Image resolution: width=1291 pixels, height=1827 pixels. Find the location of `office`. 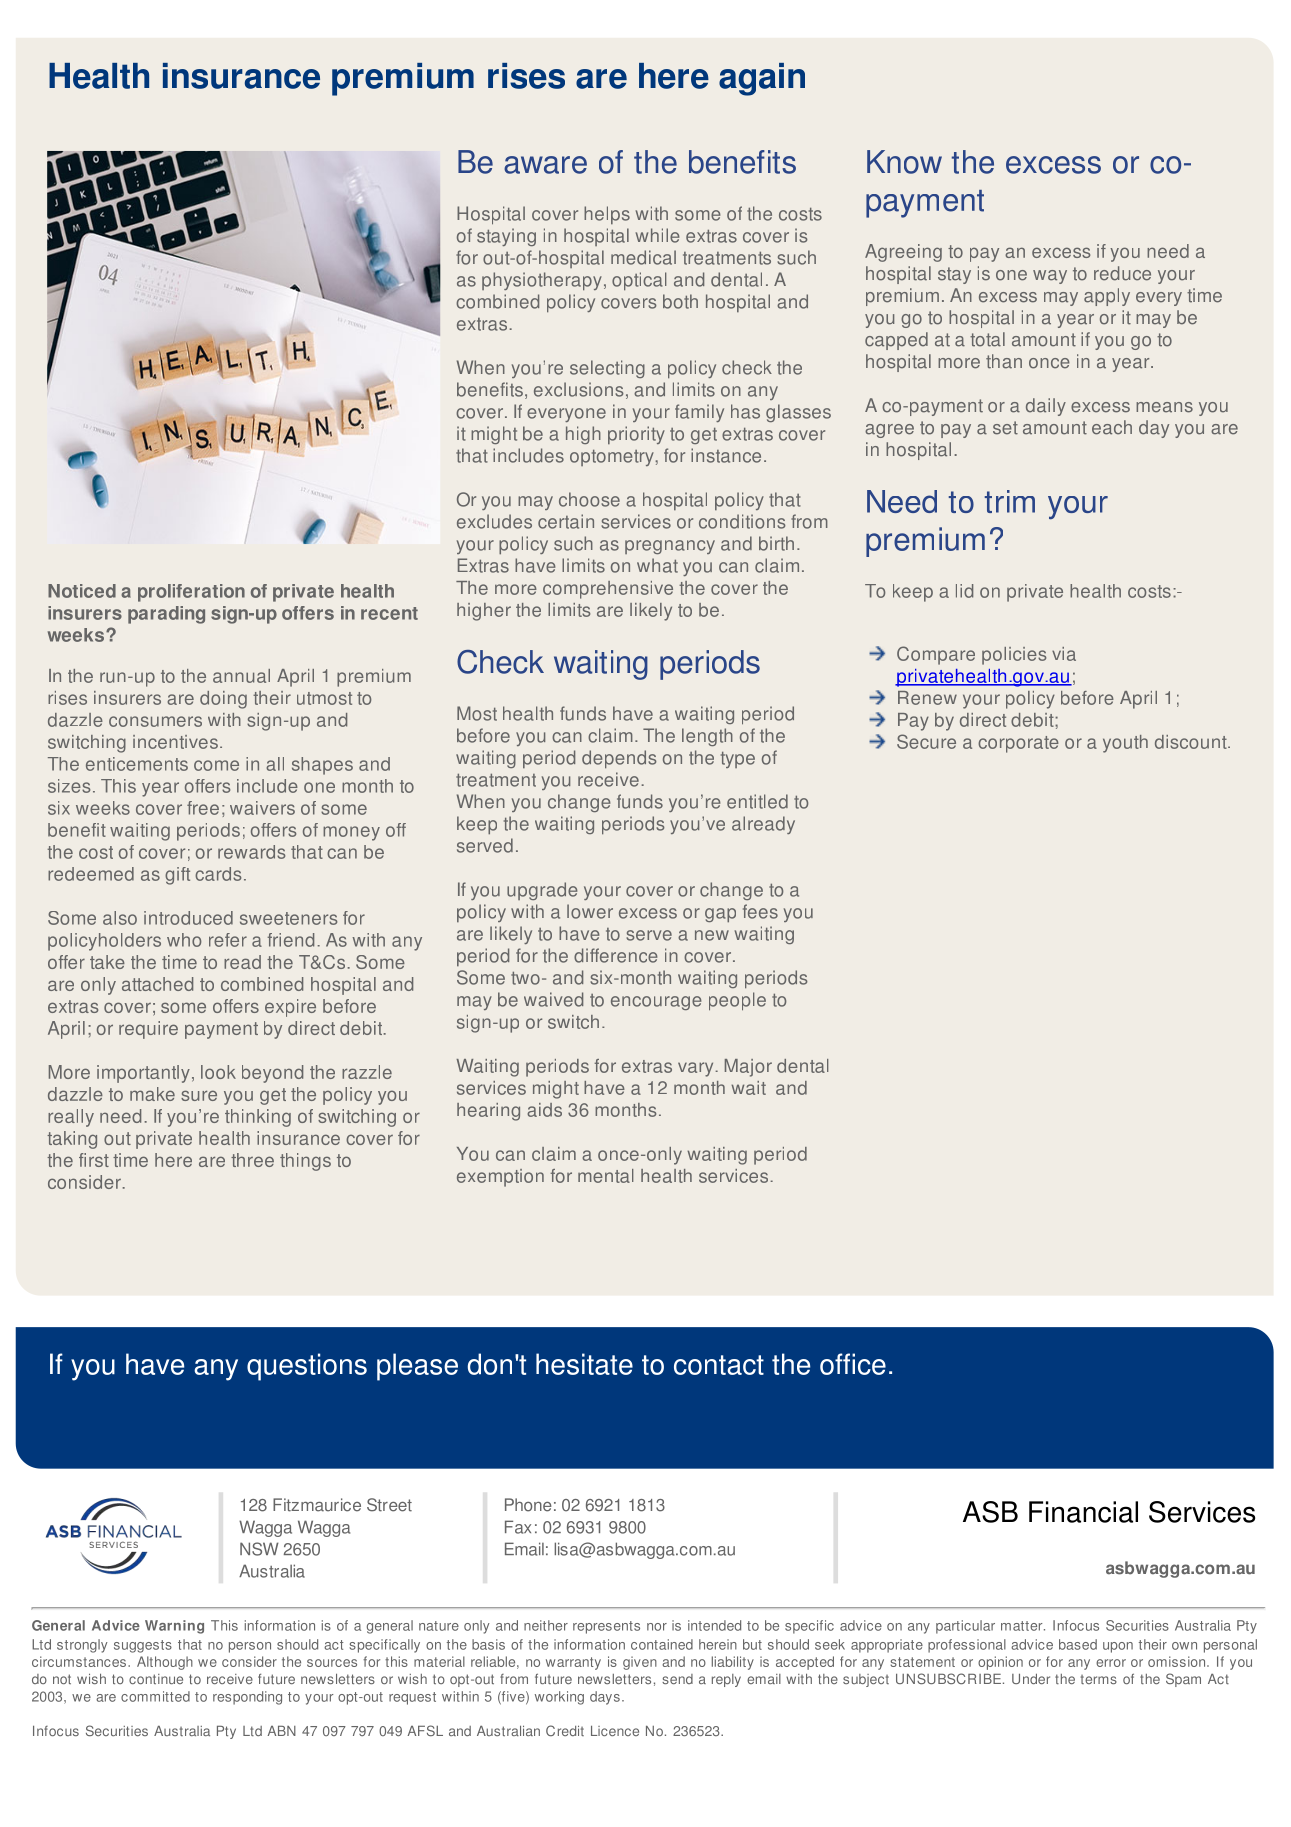

office is located at coordinates (853, 1364).
